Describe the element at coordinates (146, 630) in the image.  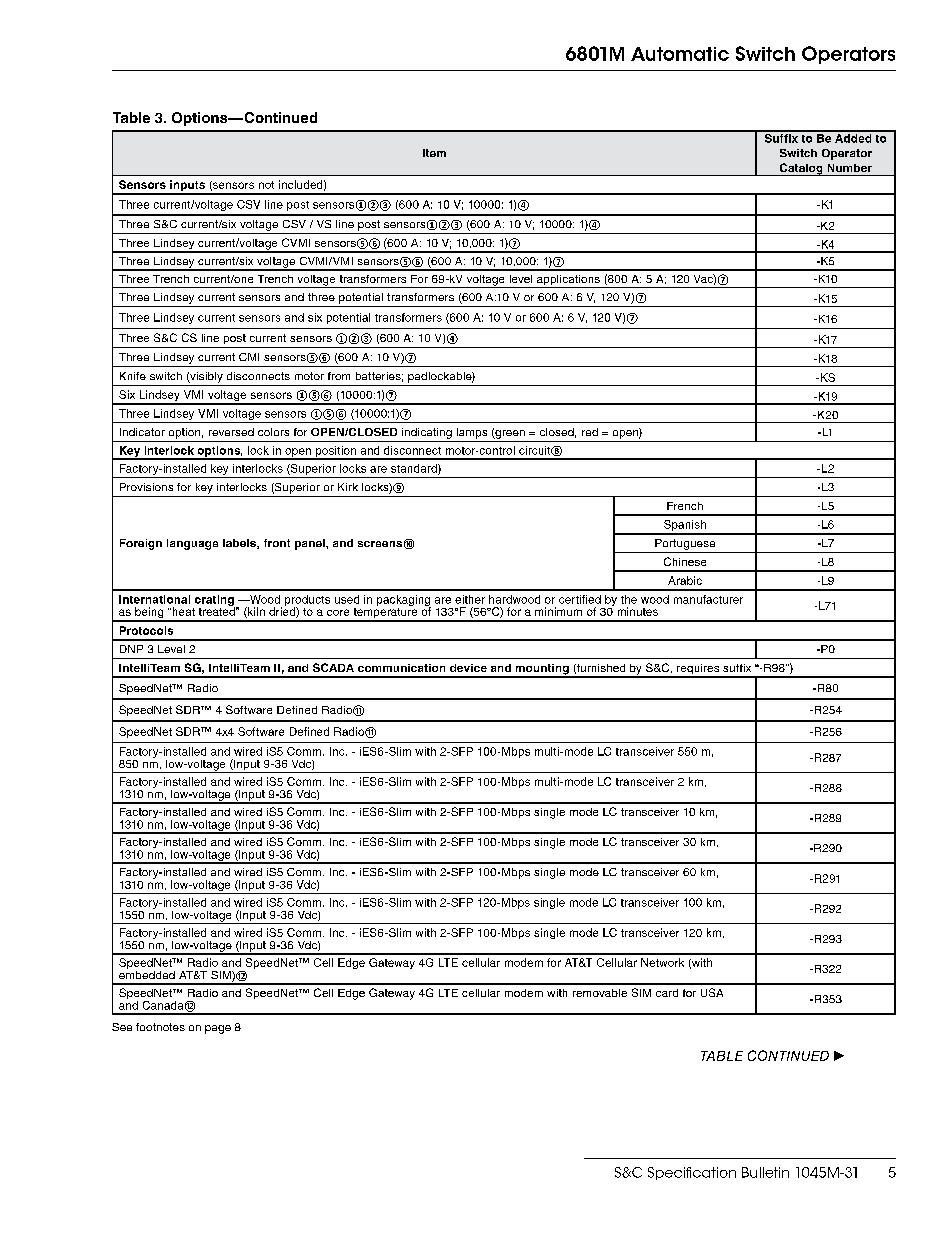
I see `Protocols` at that location.
